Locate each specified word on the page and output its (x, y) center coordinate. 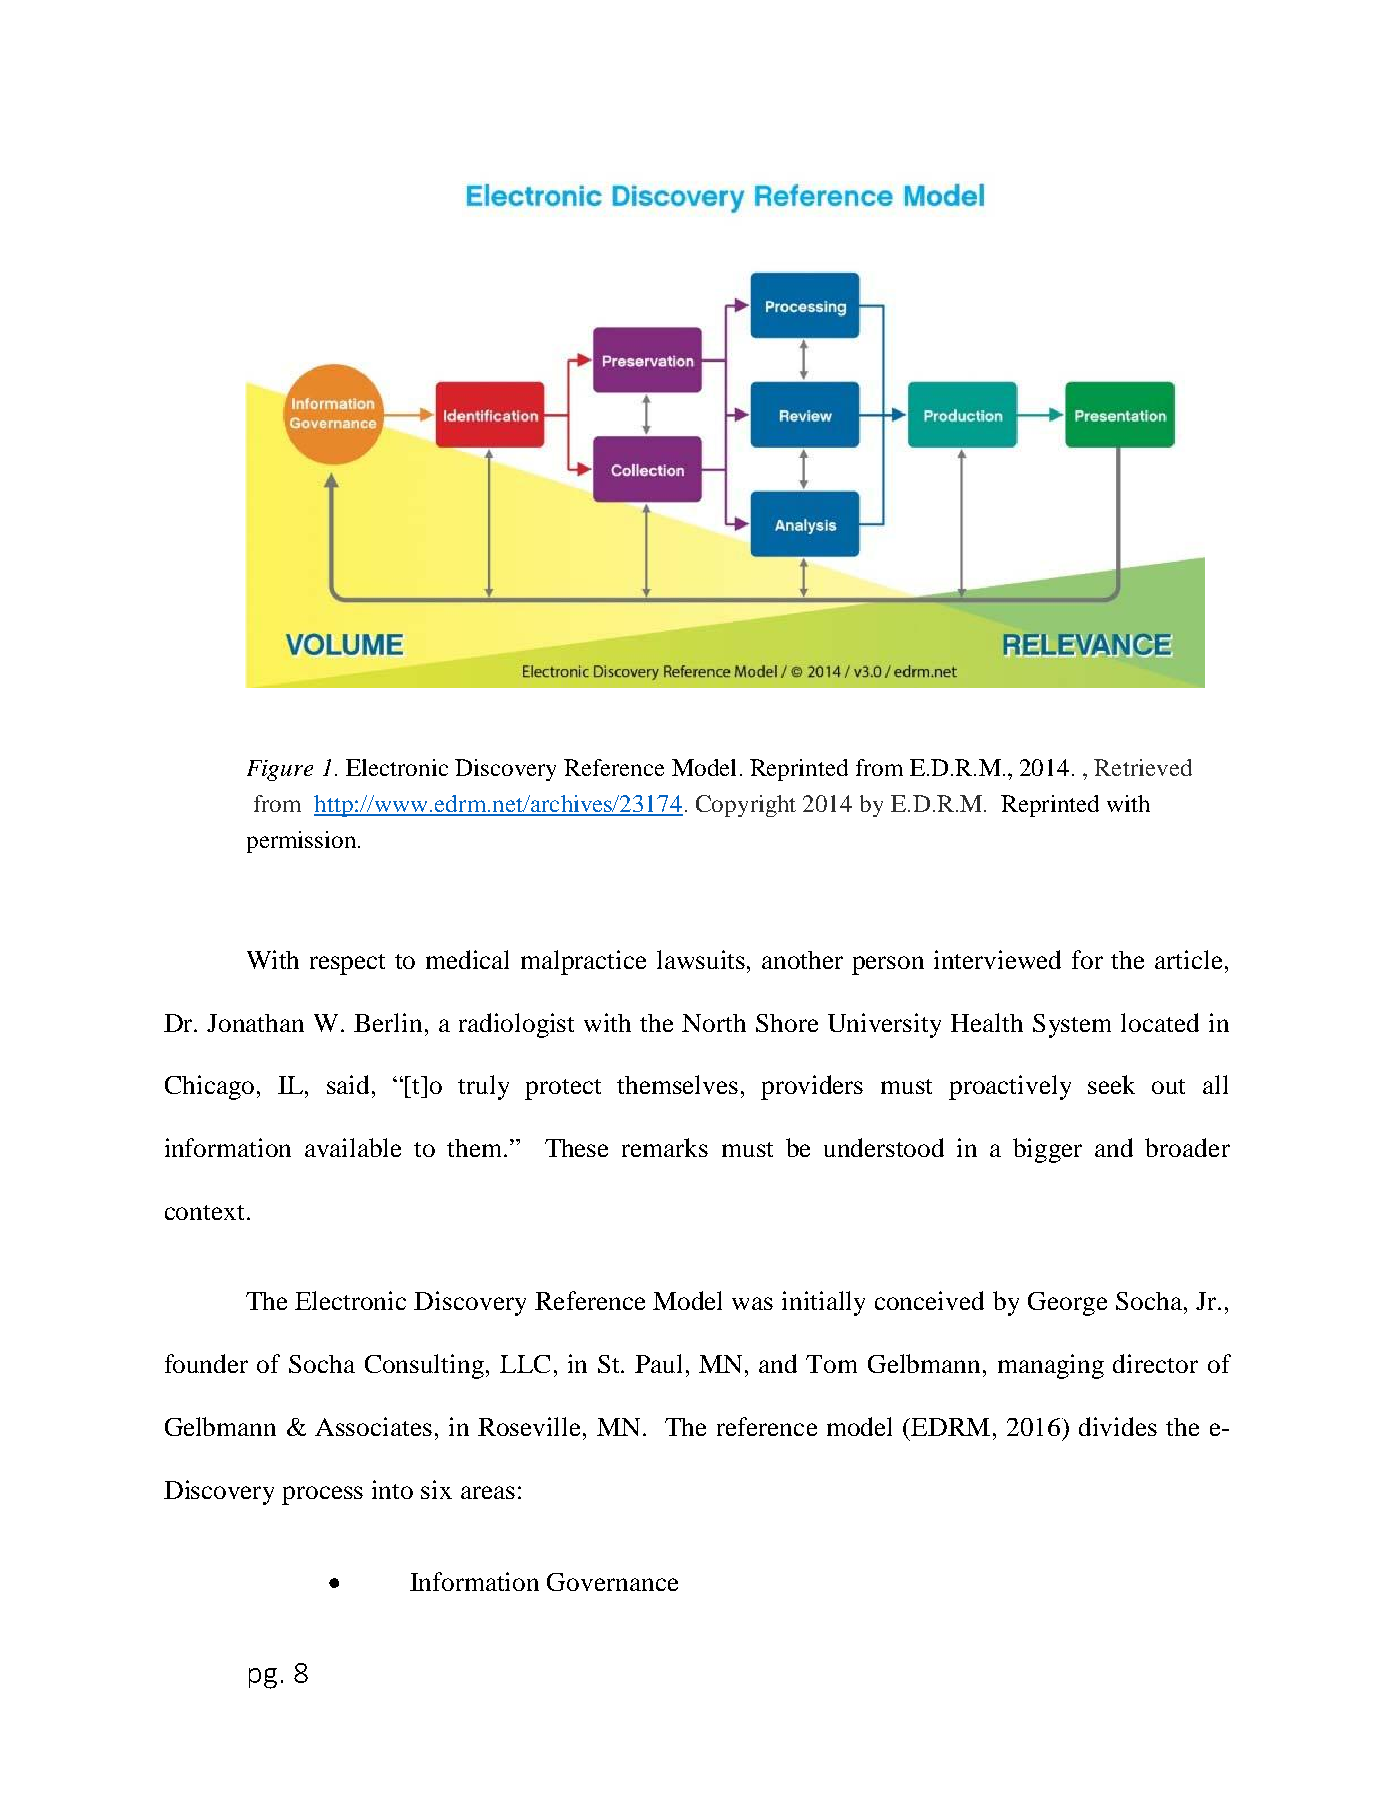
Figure (280, 770)
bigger (1047, 1150)
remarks (665, 1147)
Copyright (746, 806)
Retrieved (1143, 767)
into (392, 1489)
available (353, 1147)
